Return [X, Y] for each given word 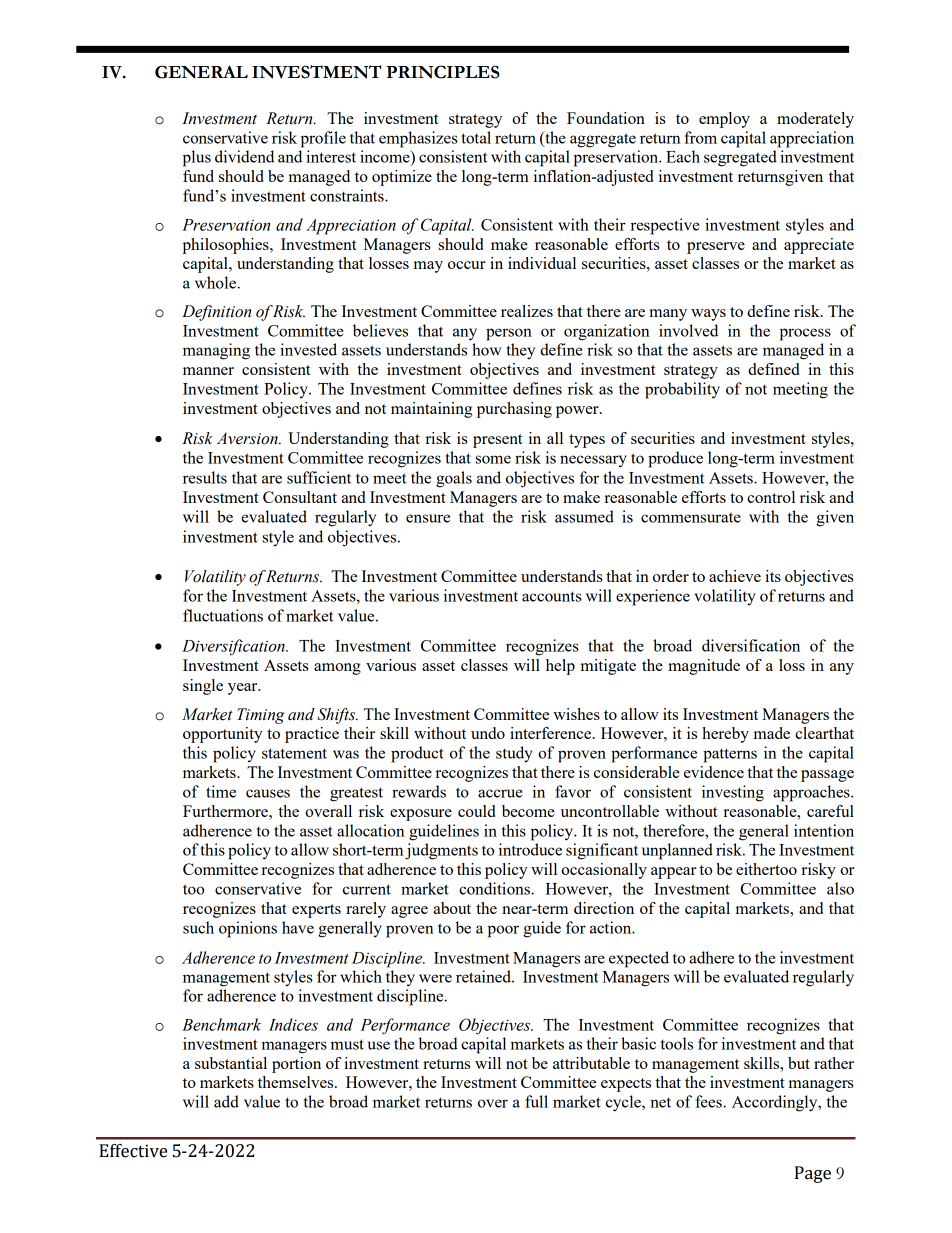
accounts [552, 596]
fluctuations [223, 615]
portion [296, 1065]
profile [323, 139]
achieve [735, 576]
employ [724, 120]
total [476, 137]
